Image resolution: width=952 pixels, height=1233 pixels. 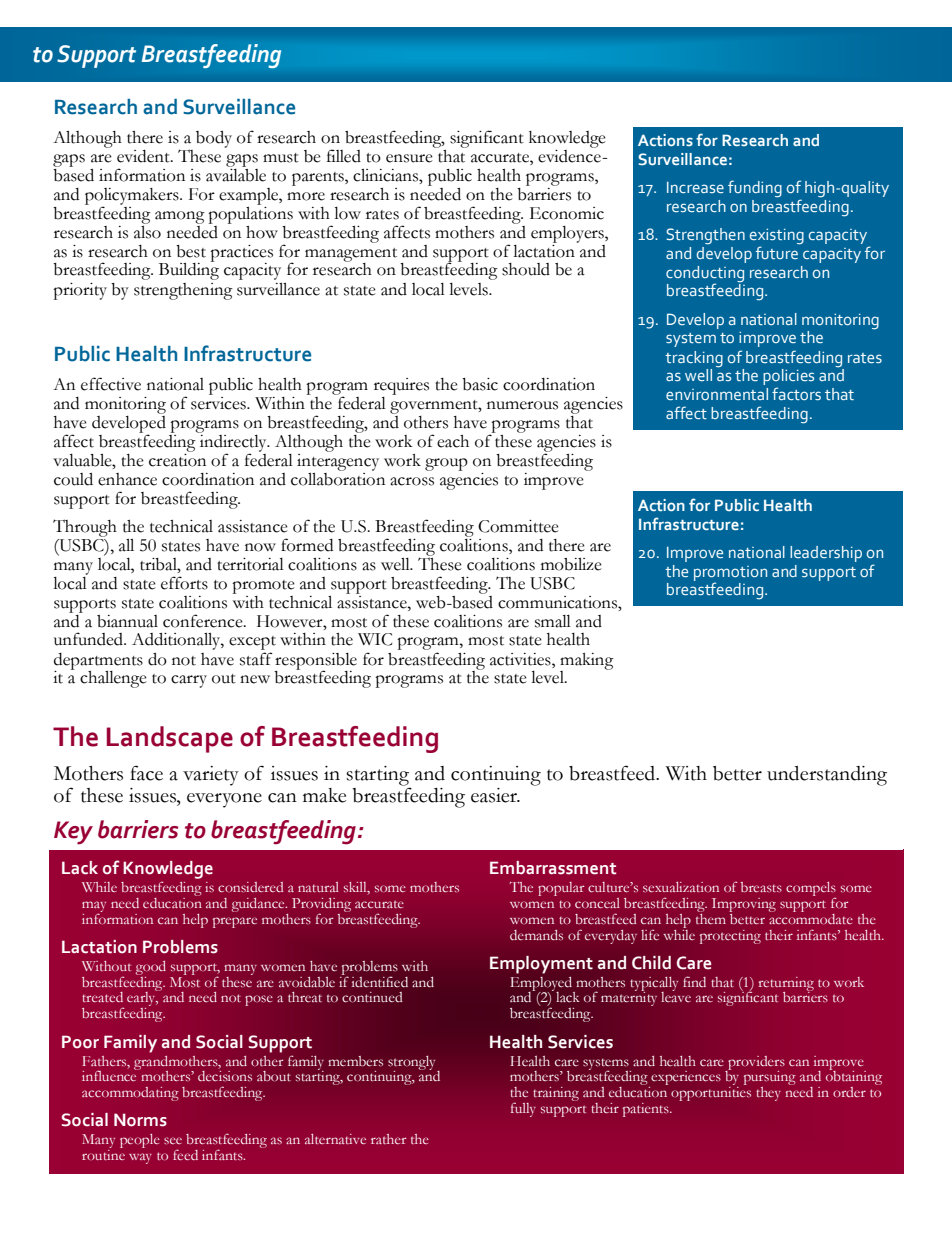 What do you see at coordinates (189, 681) in the screenshot?
I see `carry` at bounding box center [189, 681].
